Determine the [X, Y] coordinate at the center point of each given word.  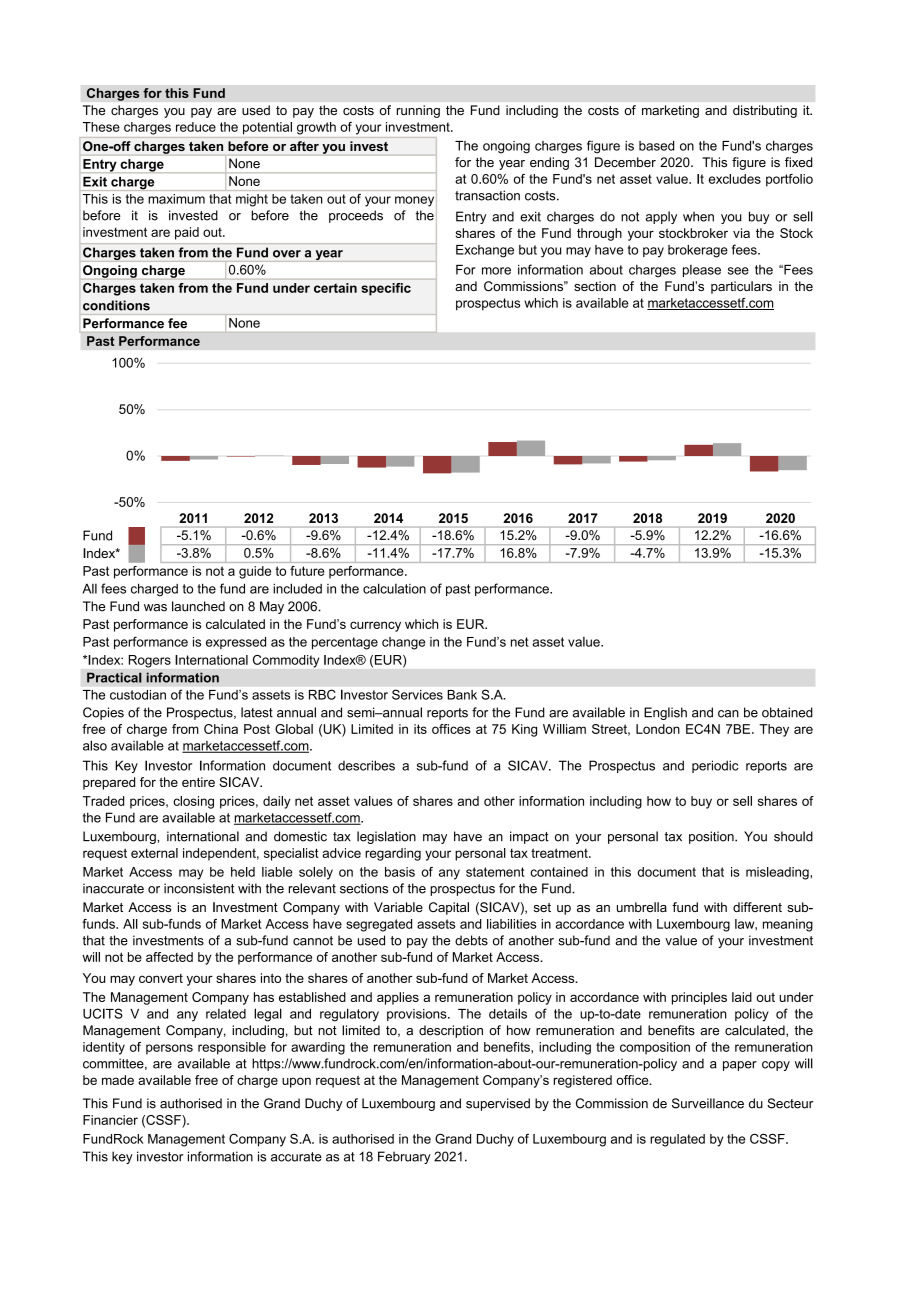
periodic [715, 766]
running [418, 111]
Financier [110, 1120]
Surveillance [708, 1103]
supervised [498, 1104]
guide [255, 572]
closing [193, 802]
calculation [394, 588]
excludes [735, 179]
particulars [741, 287]
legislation [386, 837]
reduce [196, 127]
